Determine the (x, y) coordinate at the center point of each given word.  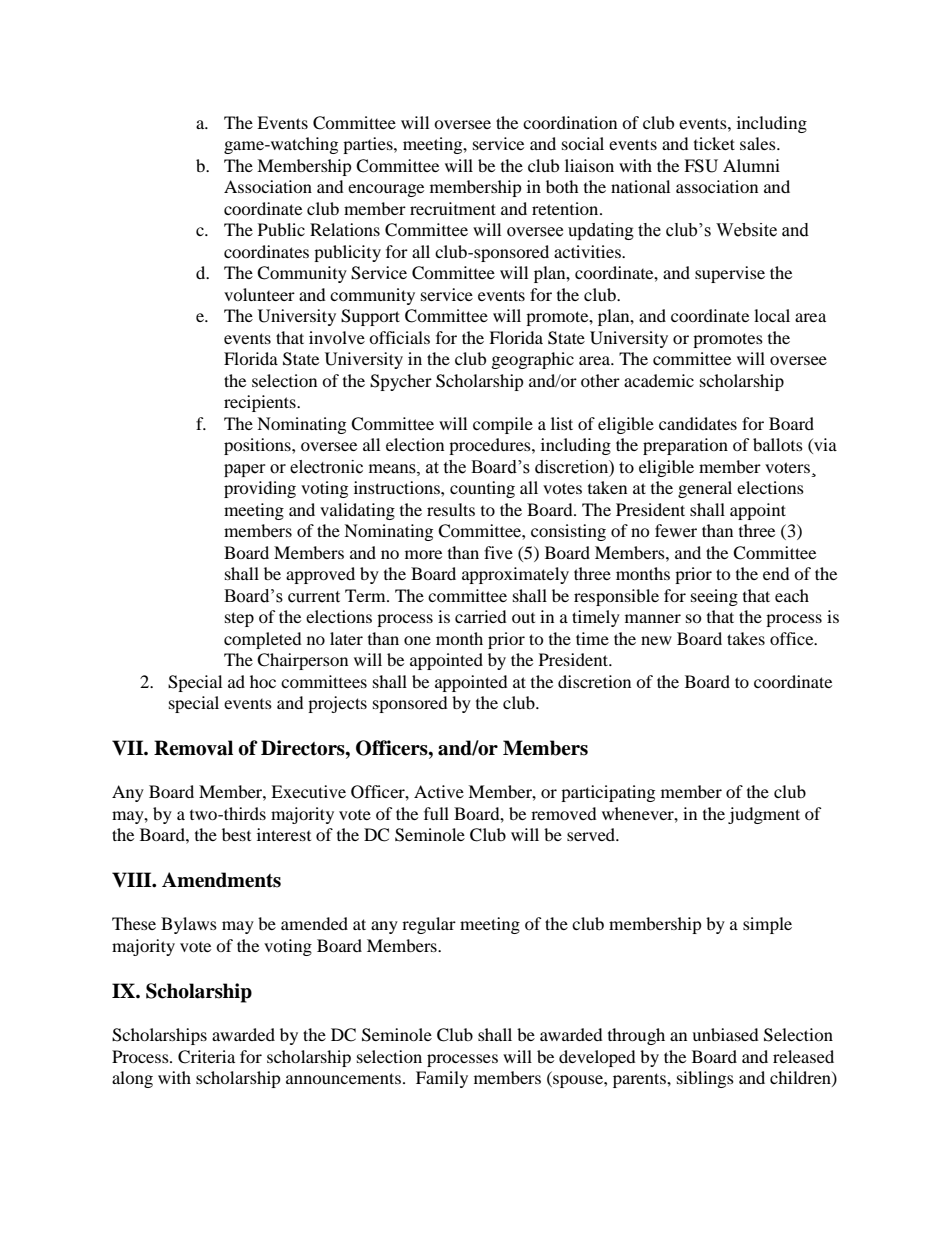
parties (369, 145)
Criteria (206, 1057)
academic (659, 380)
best (236, 834)
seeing (714, 597)
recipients (261, 403)
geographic (533, 360)
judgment (764, 815)
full (436, 813)
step (239, 619)
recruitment (453, 208)
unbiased (725, 1034)
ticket (714, 143)
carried (481, 616)
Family (442, 1079)
